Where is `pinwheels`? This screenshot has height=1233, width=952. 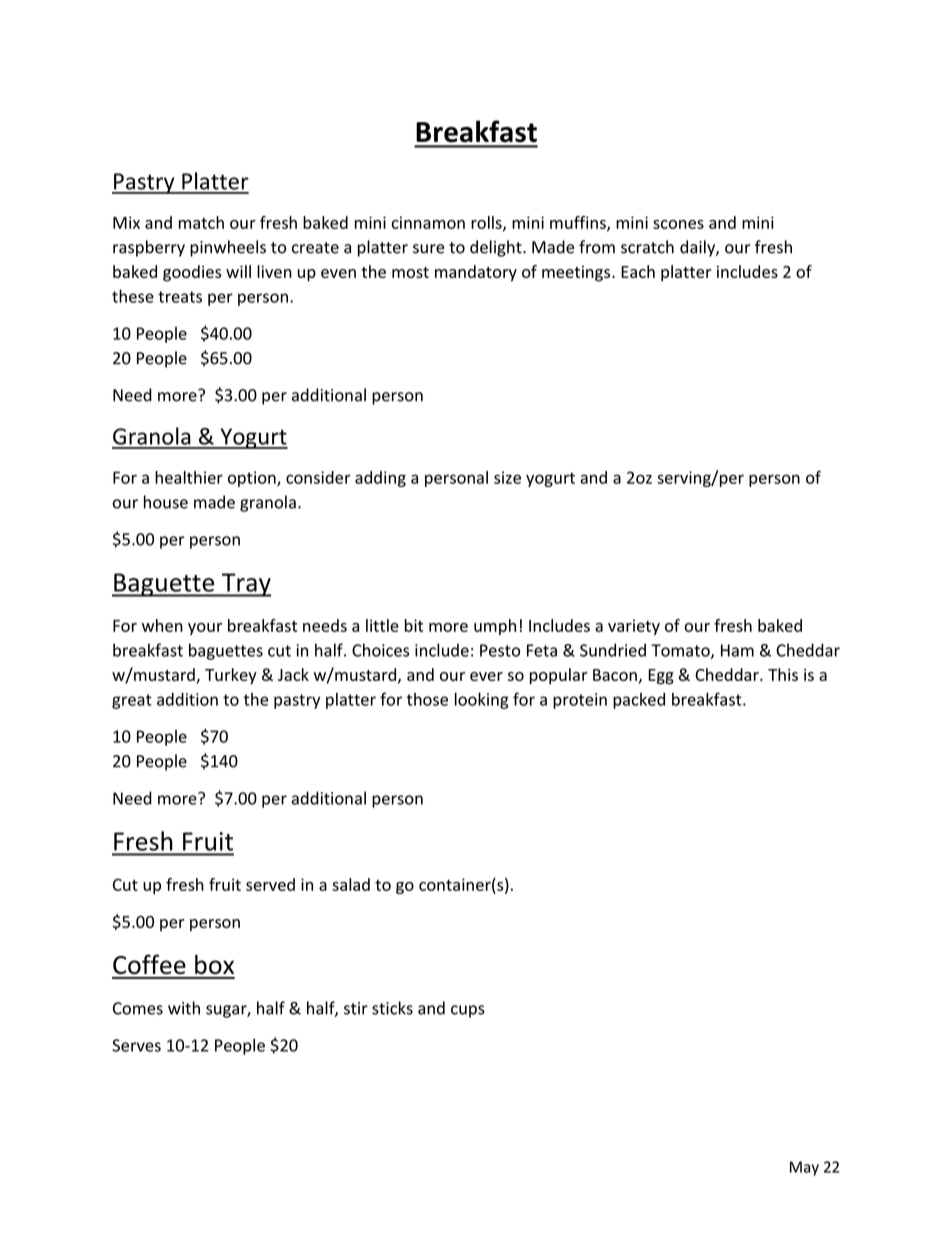
pinwheels is located at coordinates (228, 248).
